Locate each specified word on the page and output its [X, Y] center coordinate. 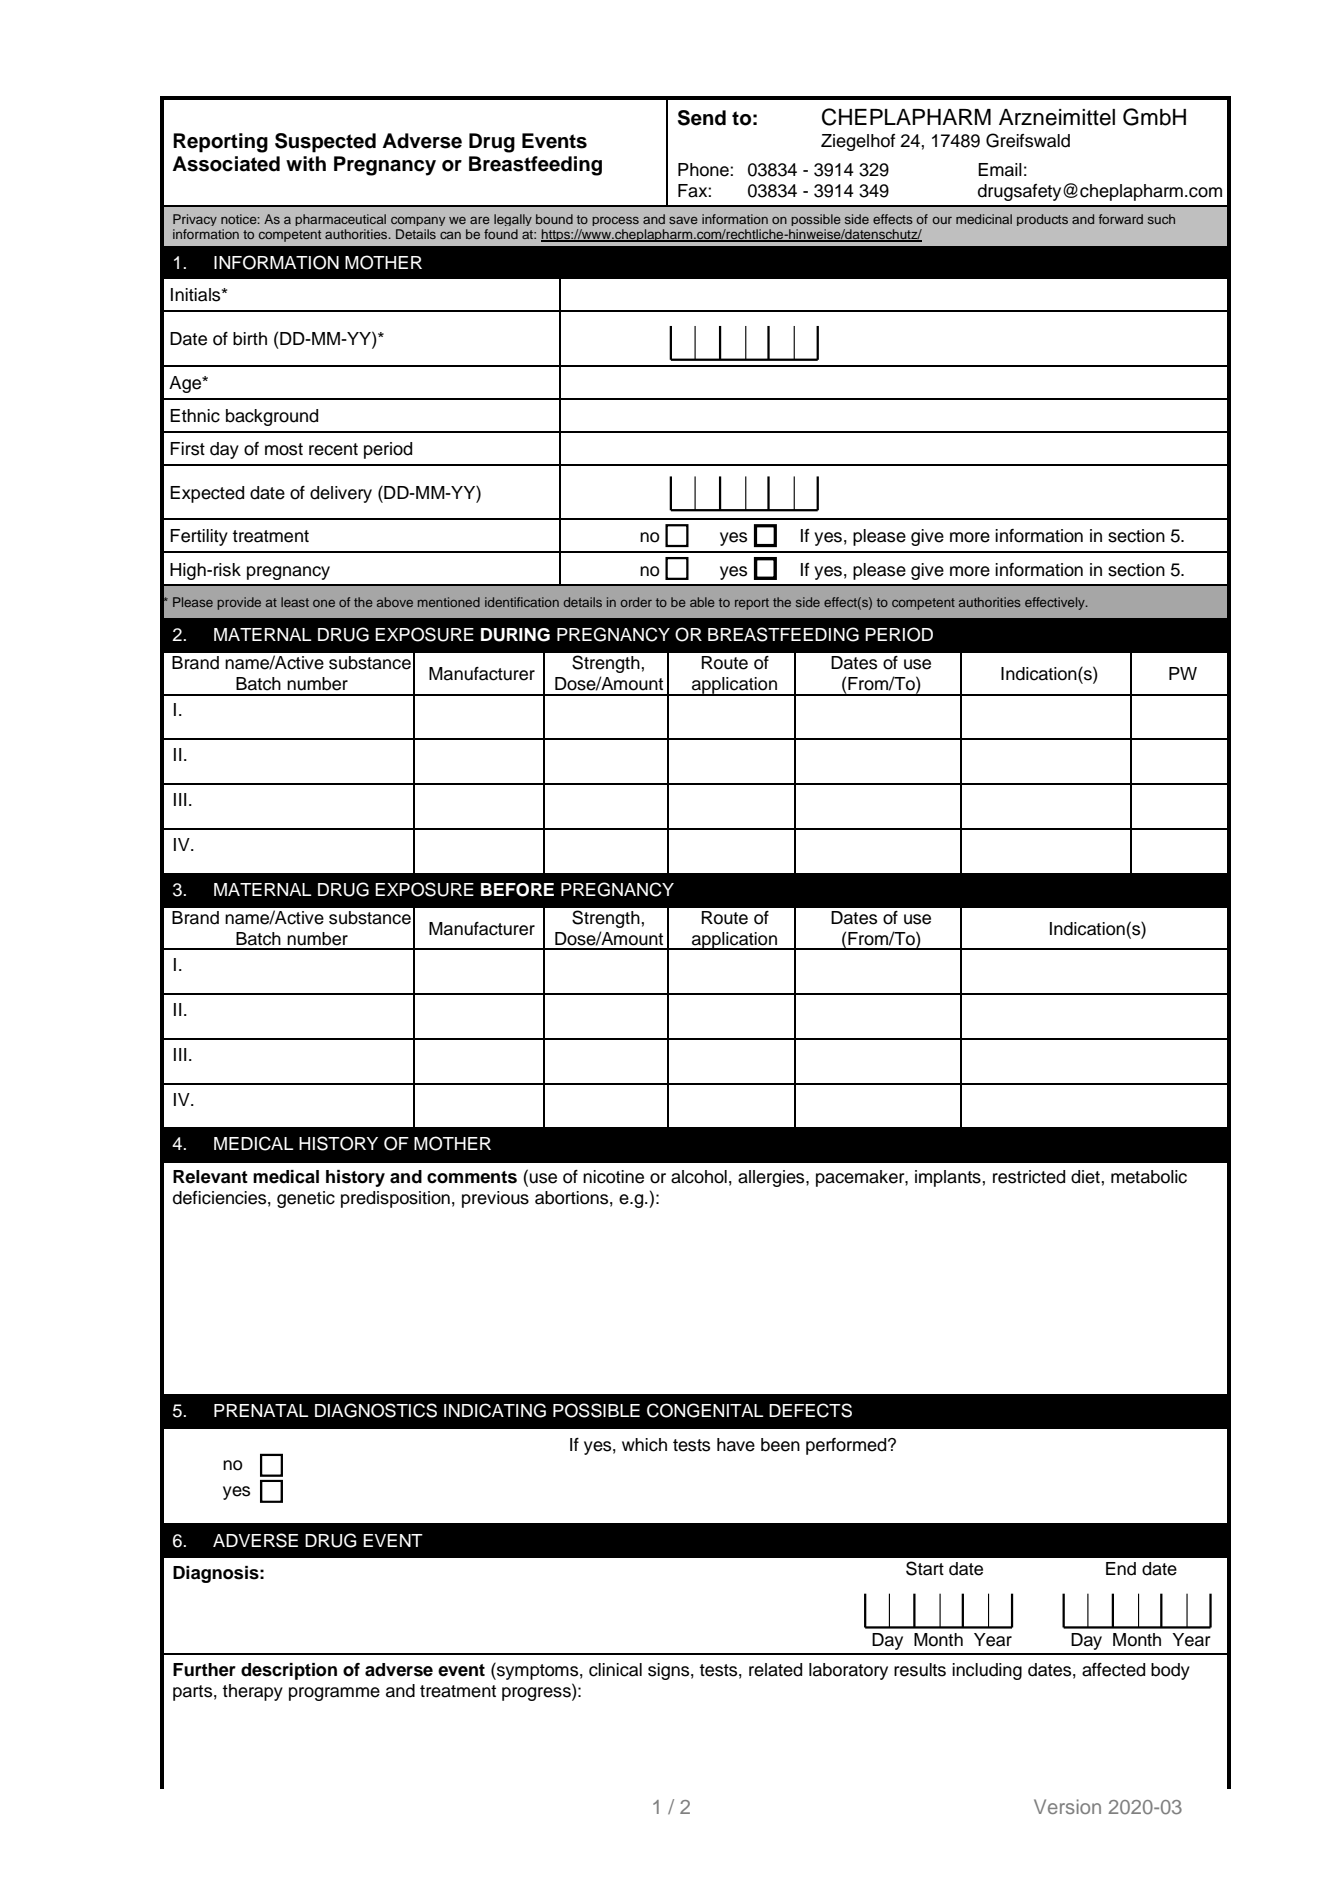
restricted [1029, 1177]
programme [334, 1694]
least [295, 602]
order [636, 602]
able [702, 602]
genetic [306, 1199]
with [306, 163]
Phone [704, 170]
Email [1000, 170]
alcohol [699, 1177]
